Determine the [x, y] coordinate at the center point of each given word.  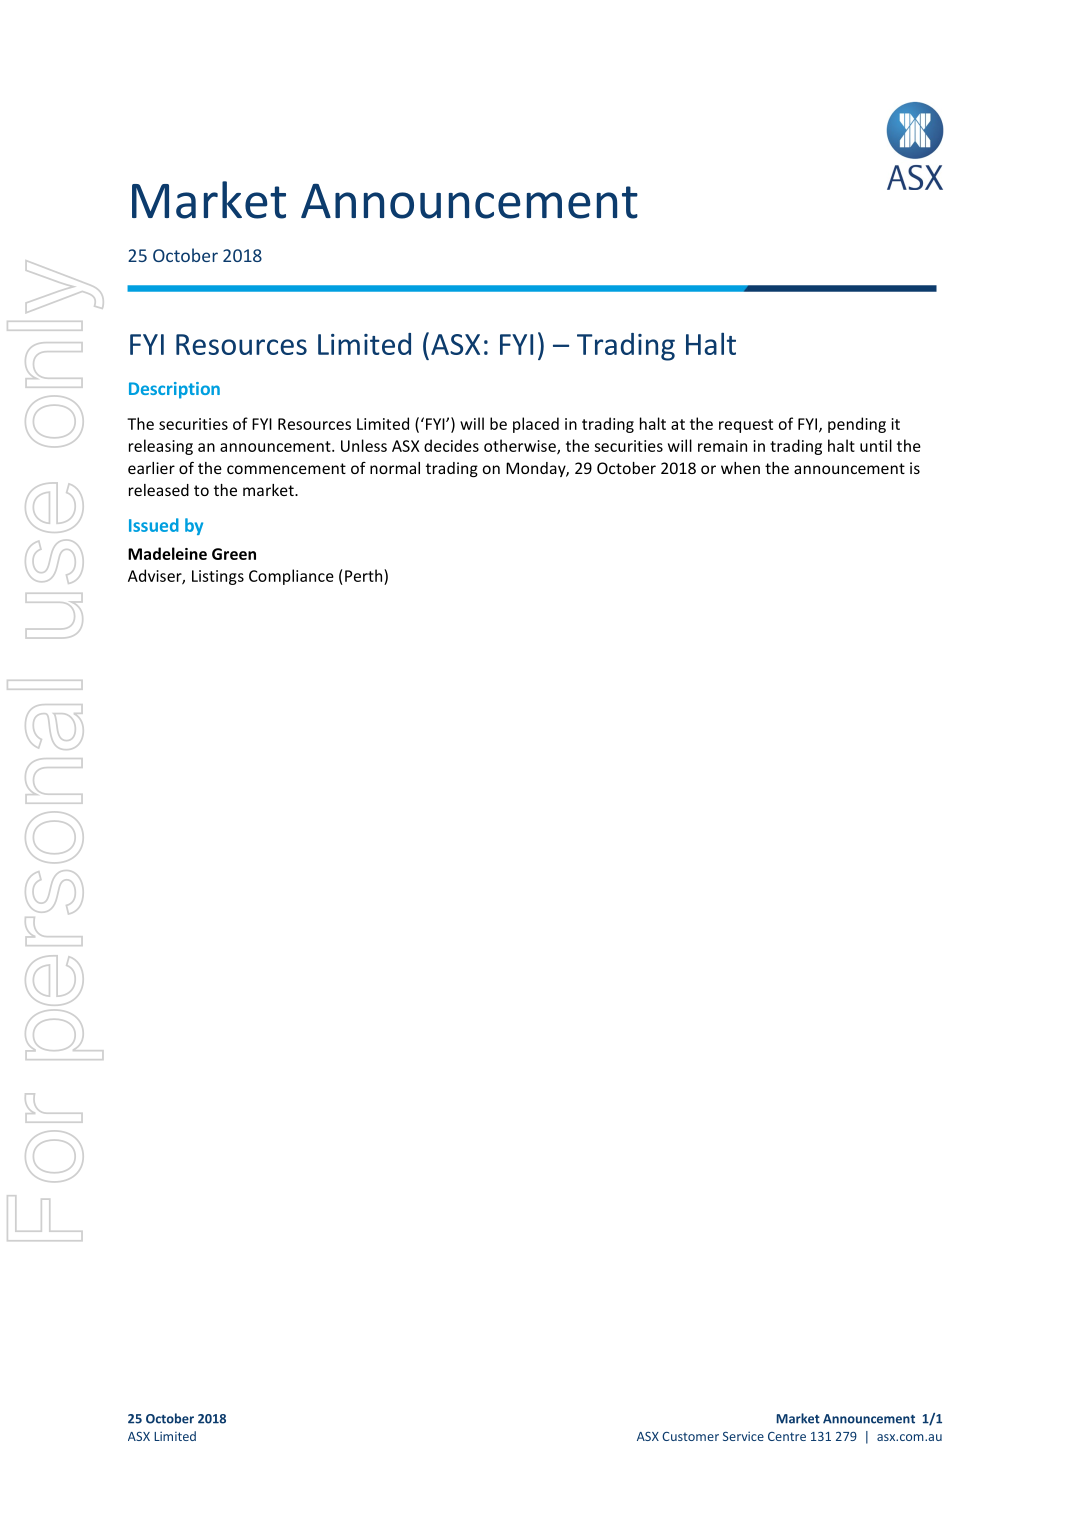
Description [174, 390]
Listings [218, 577]
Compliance [291, 577]
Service [743, 1436]
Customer [690, 1436]
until [876, 445]
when [740, 468]
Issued [154, 525]
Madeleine [167, 553]
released [159, 490]
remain [722, 446]
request [746, 426]
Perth [365, 575]
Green [234, 554]
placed [536, 425]
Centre [787, 1436]
